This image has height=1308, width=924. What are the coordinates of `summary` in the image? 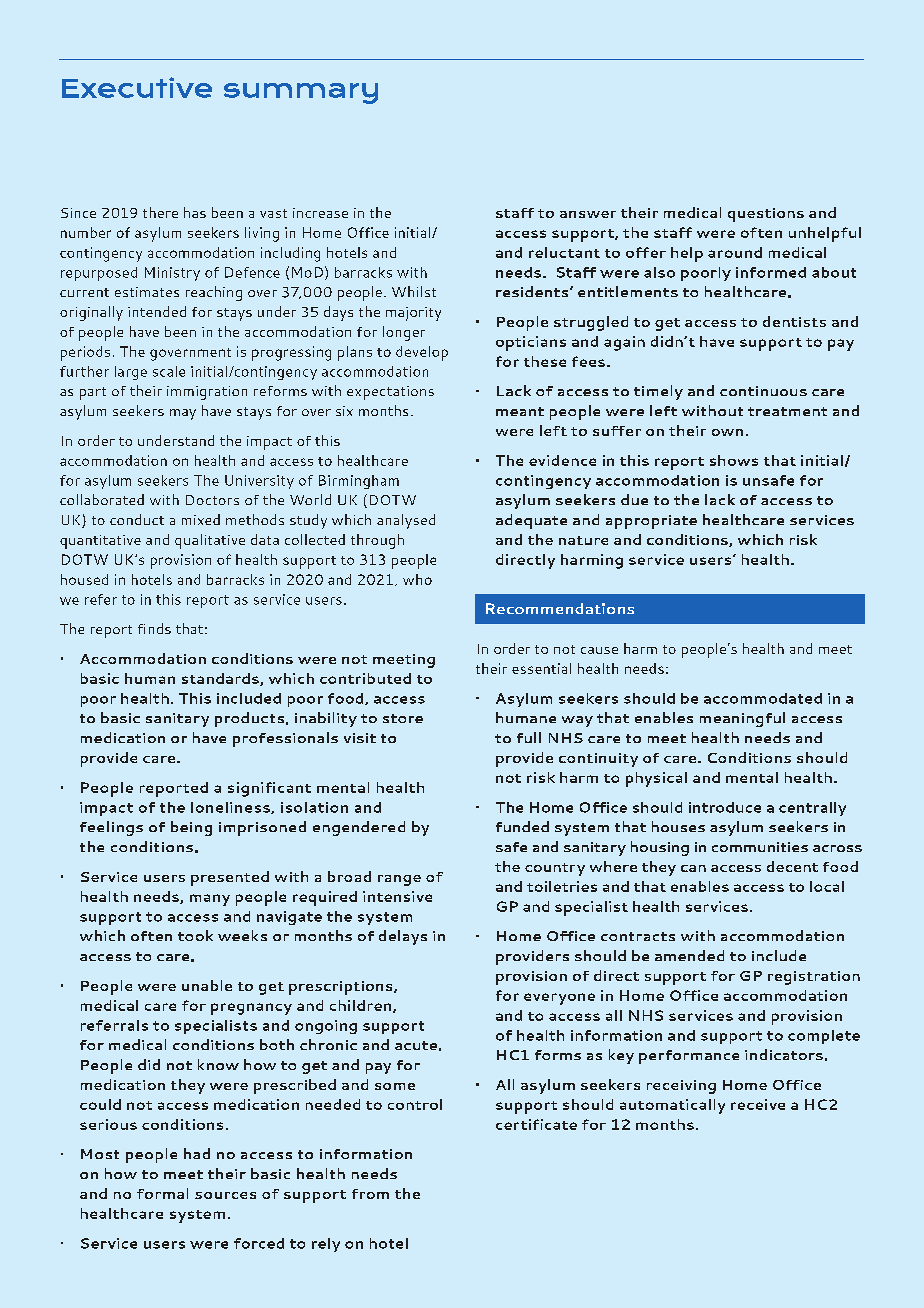 It's located at (301, 93).
